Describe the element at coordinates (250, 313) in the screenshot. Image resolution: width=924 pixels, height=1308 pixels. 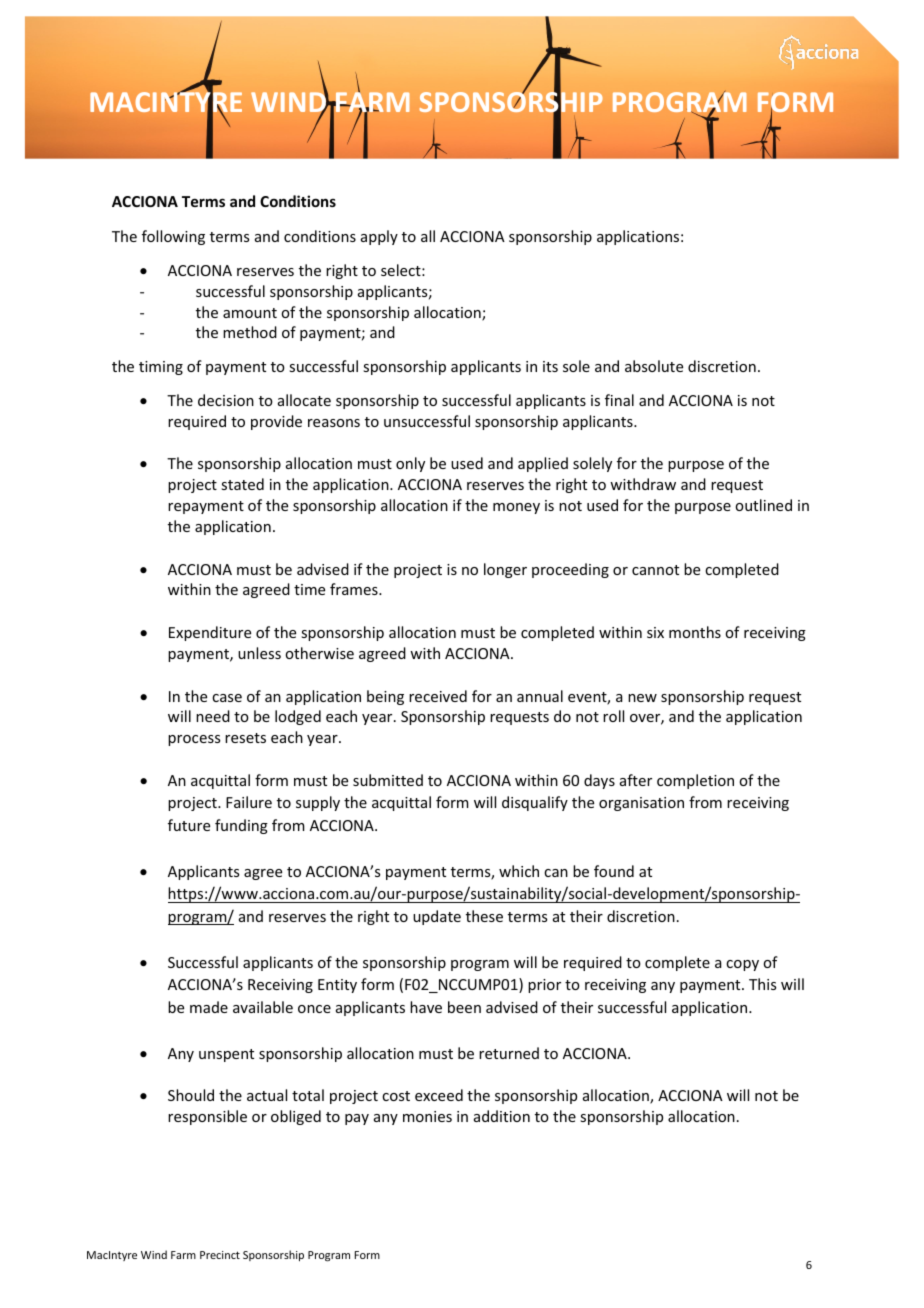
I see `amount` at that location.
